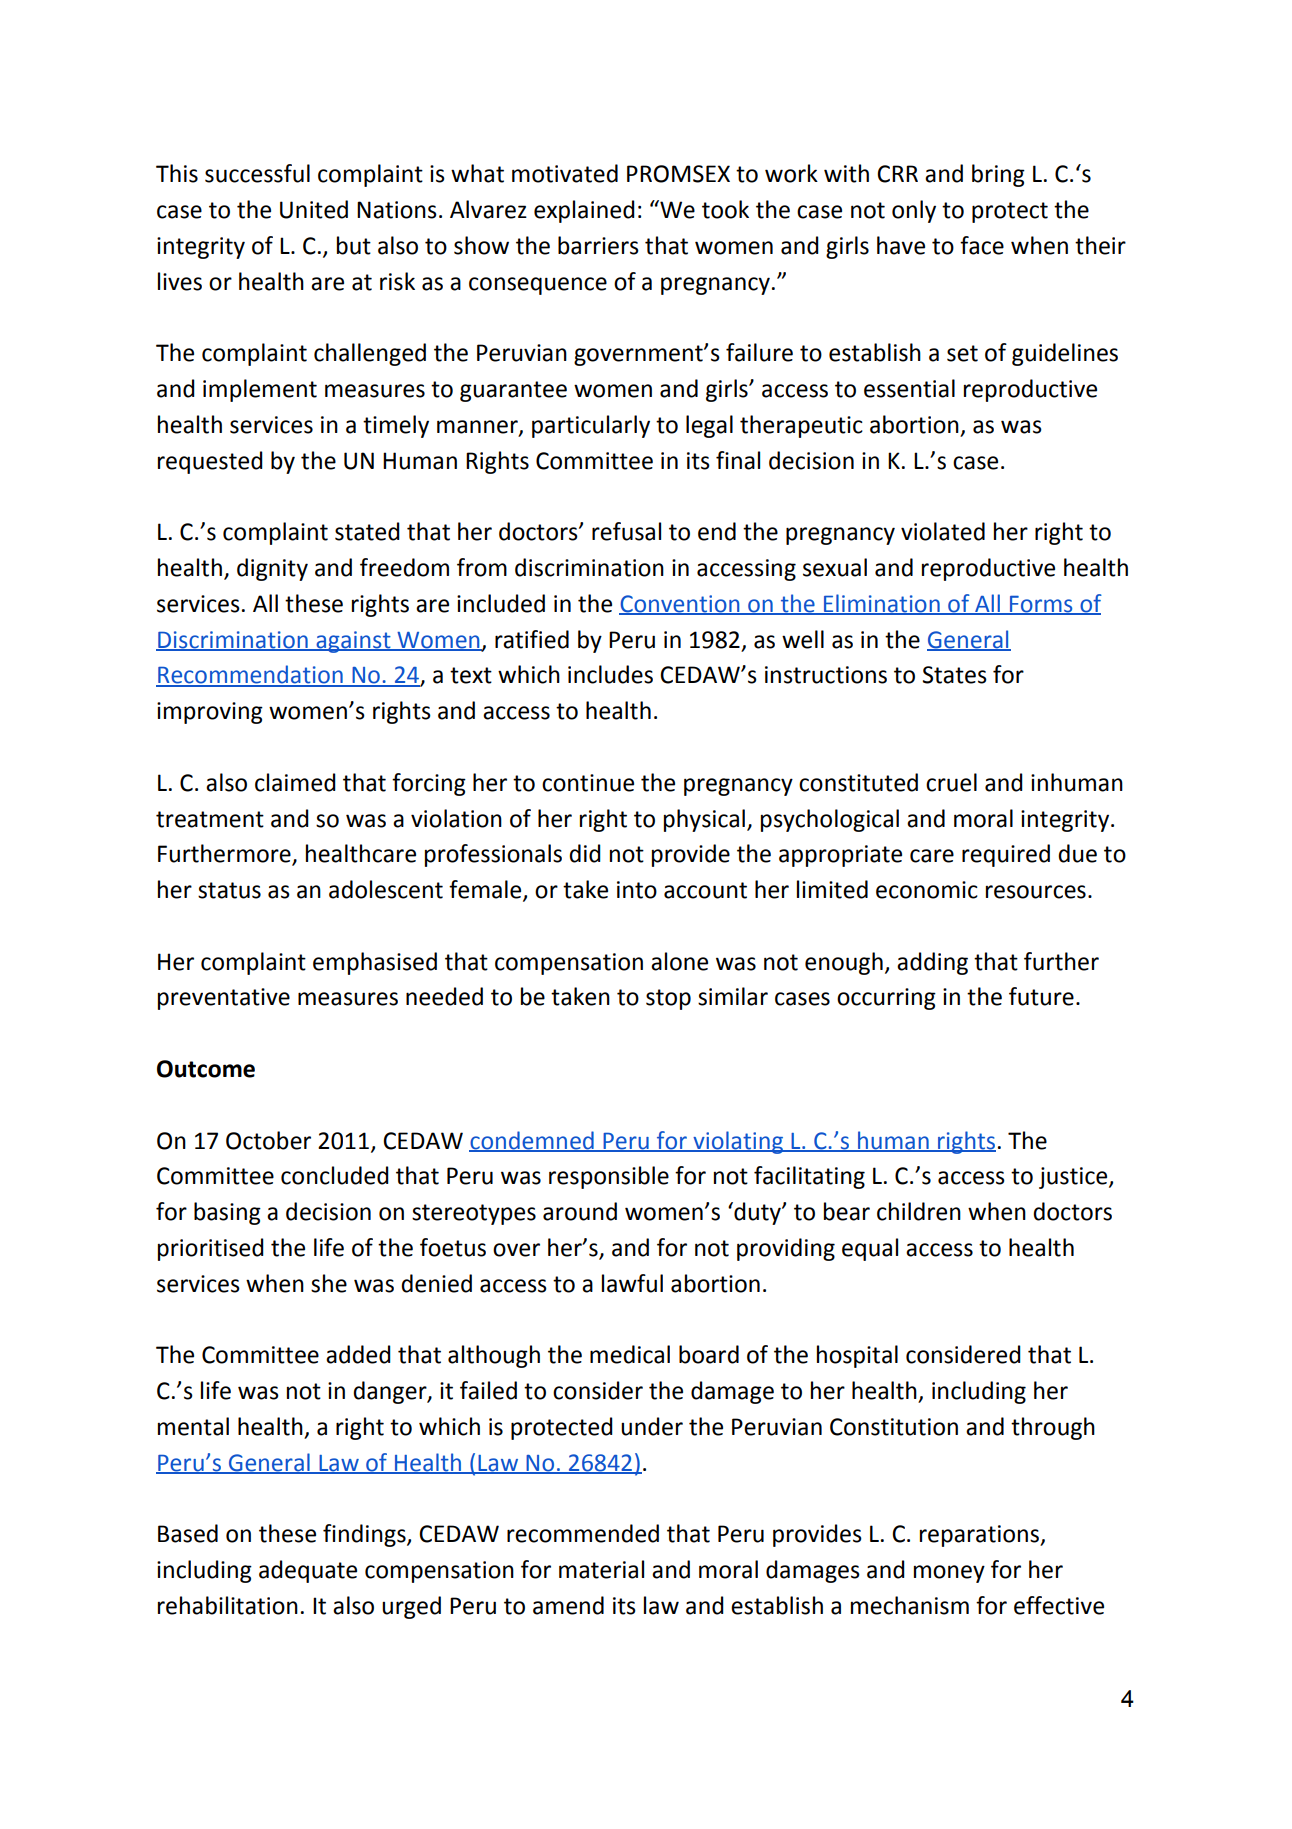  What do you see at coordinates (314, 209) in the document?
I see `United` at bounding box center [314, 209].
